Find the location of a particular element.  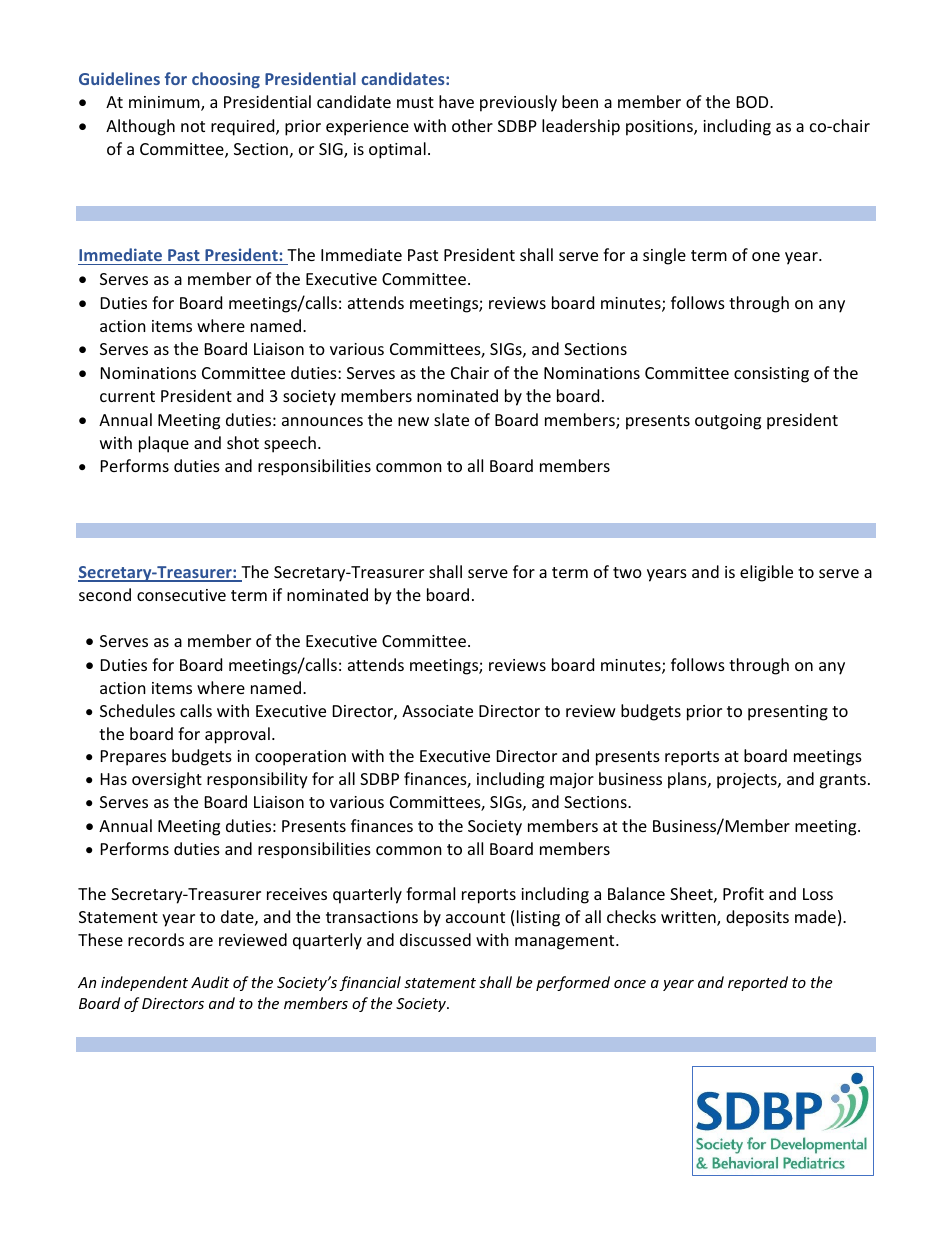

current is located at coordinates (127, 396).
